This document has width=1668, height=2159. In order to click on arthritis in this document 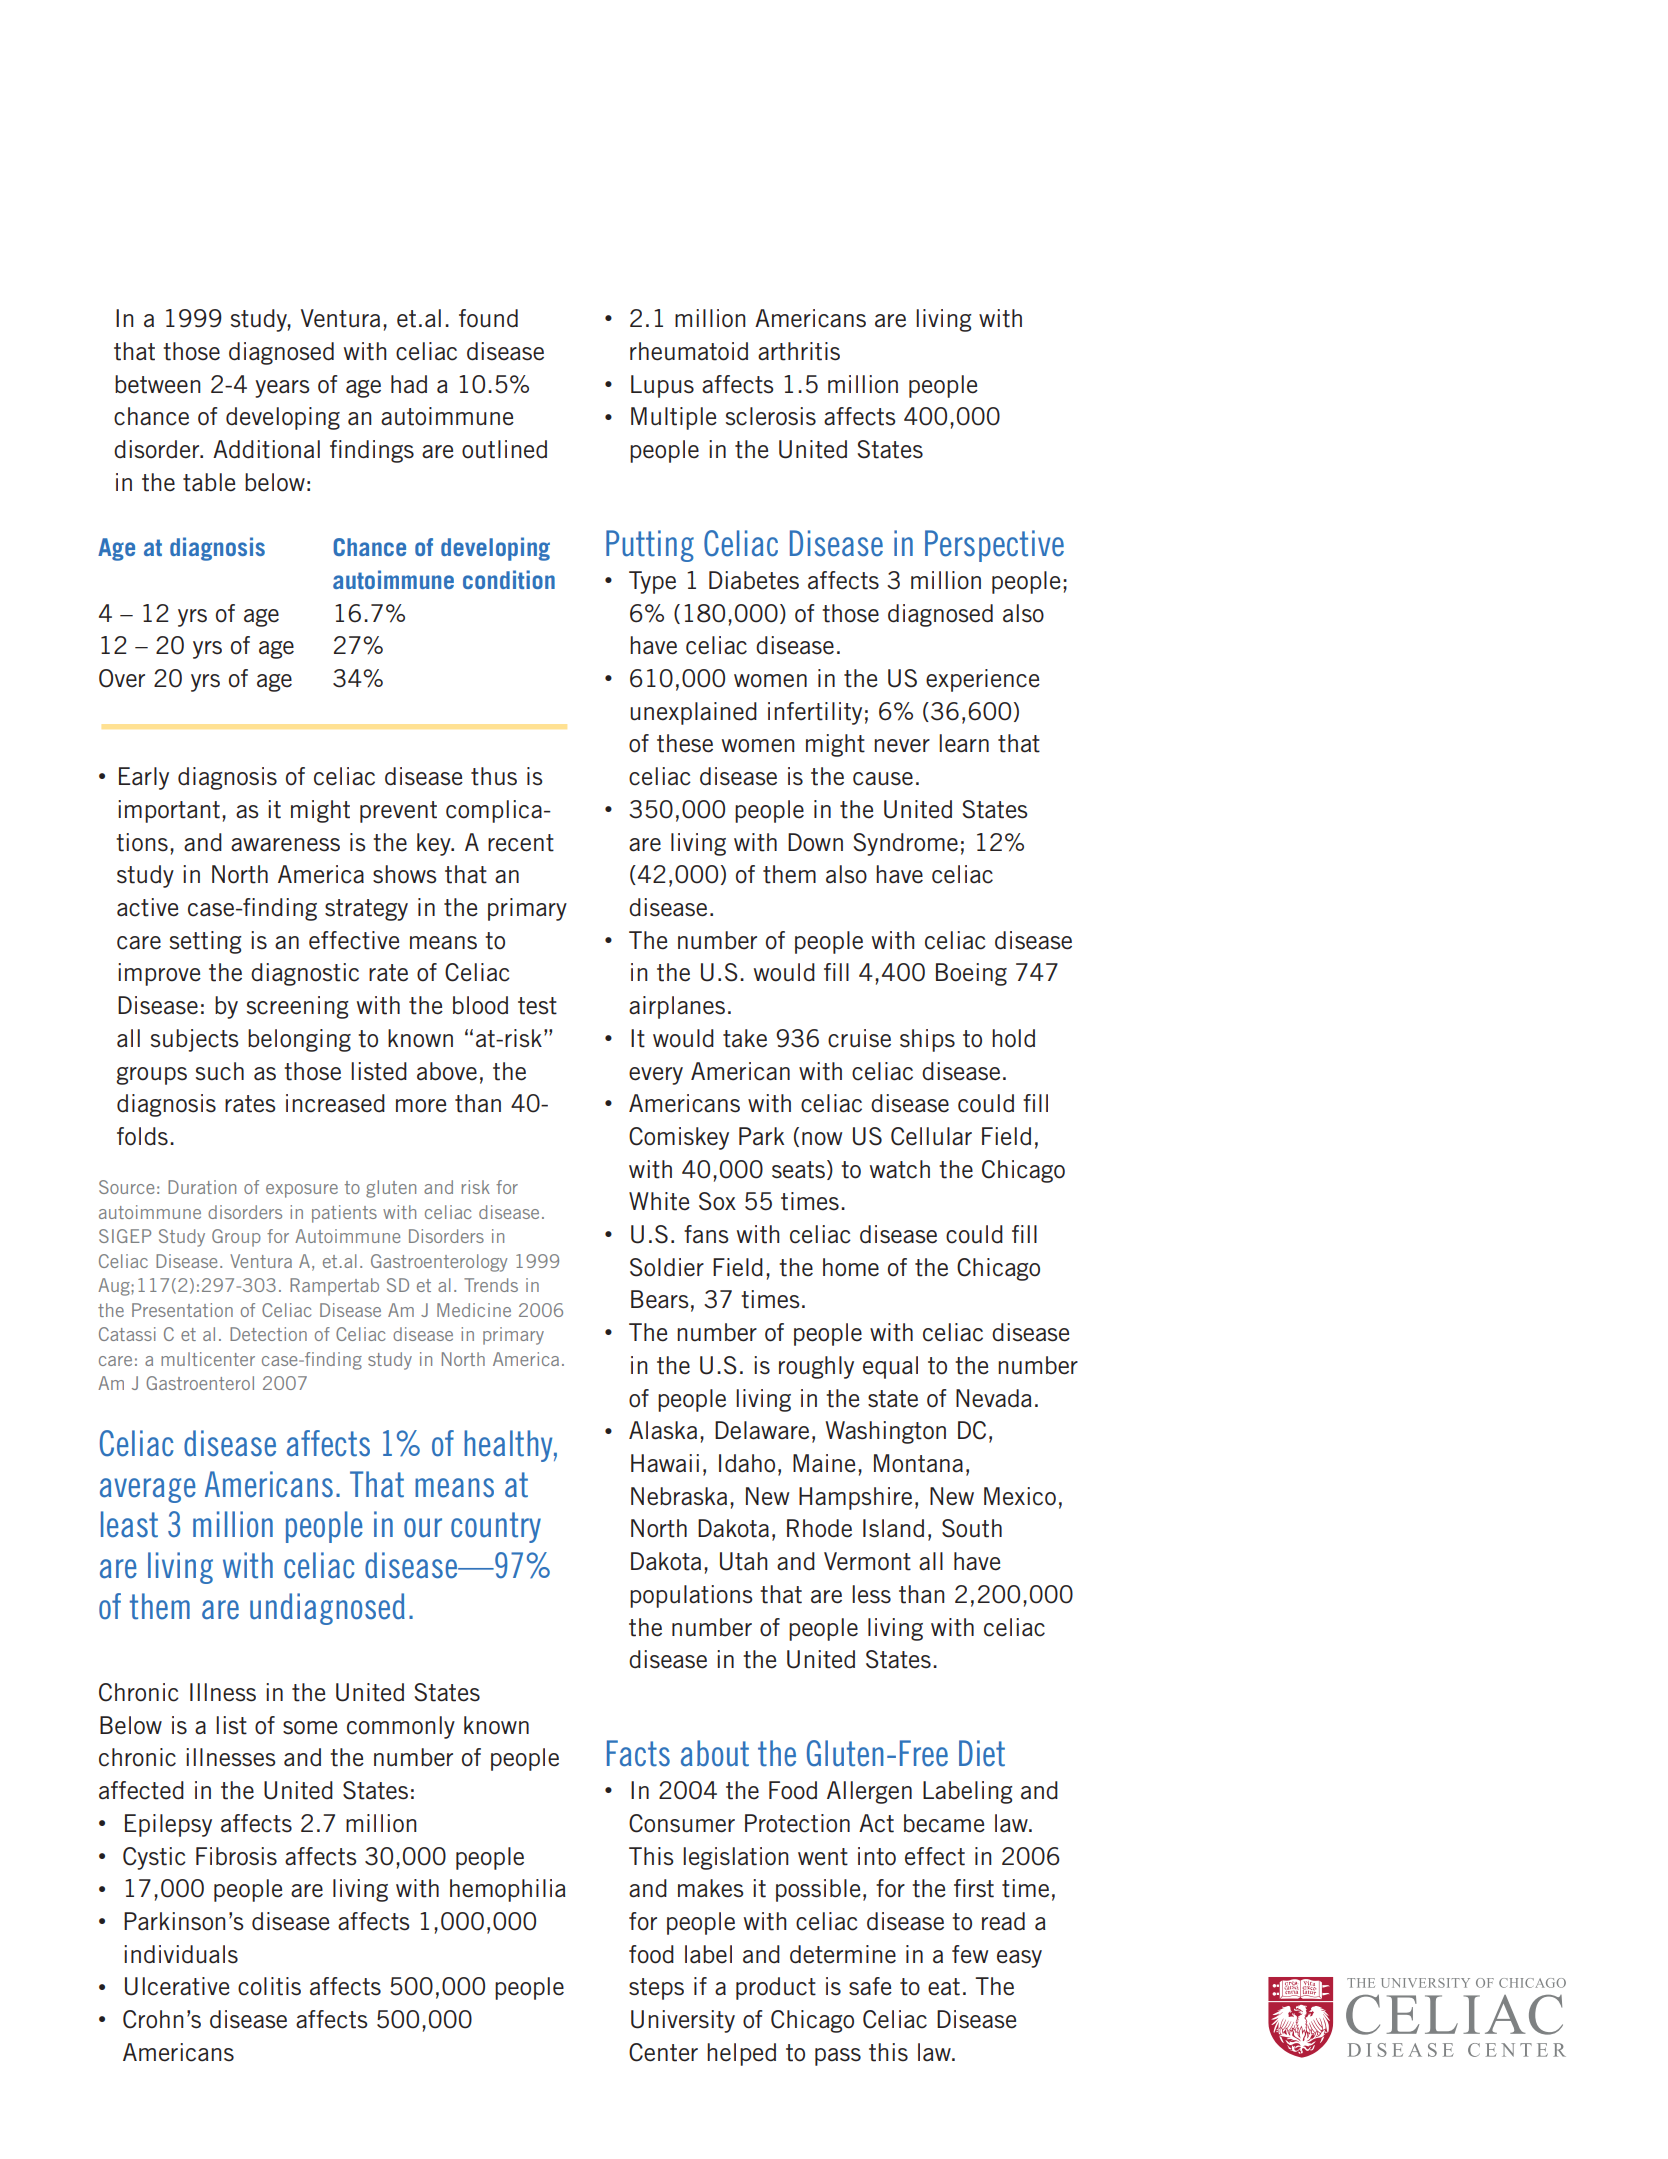, I will do `click(799, 351)`.
